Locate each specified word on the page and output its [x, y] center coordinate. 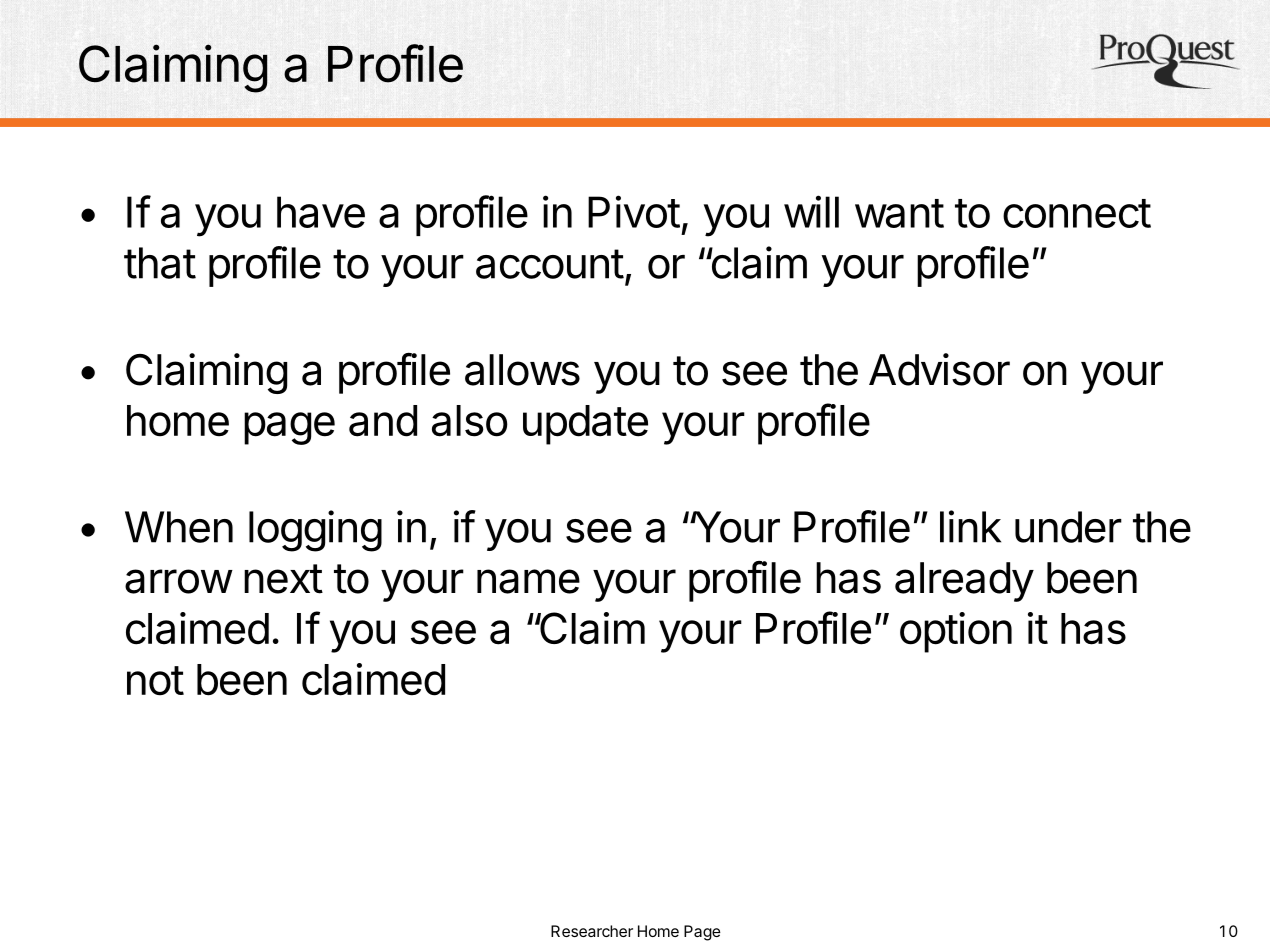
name [528, 581]
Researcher [592, 931]
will [811, 211]
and [383, 421]
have [321, 212]
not [155, 681]
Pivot [634, 211]
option [956, 632]
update [585, 425]
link [970, 526]
